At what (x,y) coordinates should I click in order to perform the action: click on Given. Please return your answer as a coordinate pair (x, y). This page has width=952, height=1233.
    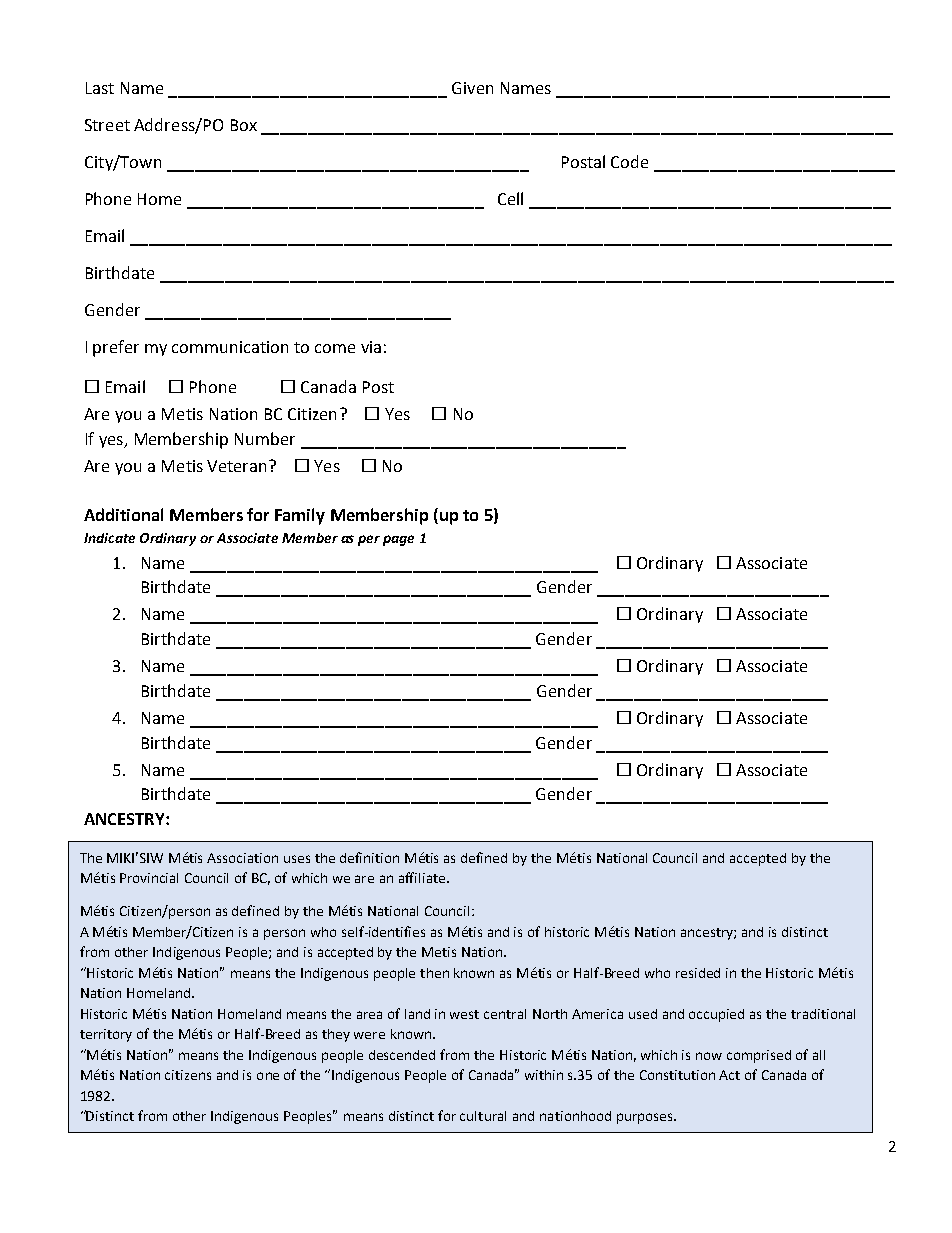
    Looking at the image, I should click on (472, 88).
